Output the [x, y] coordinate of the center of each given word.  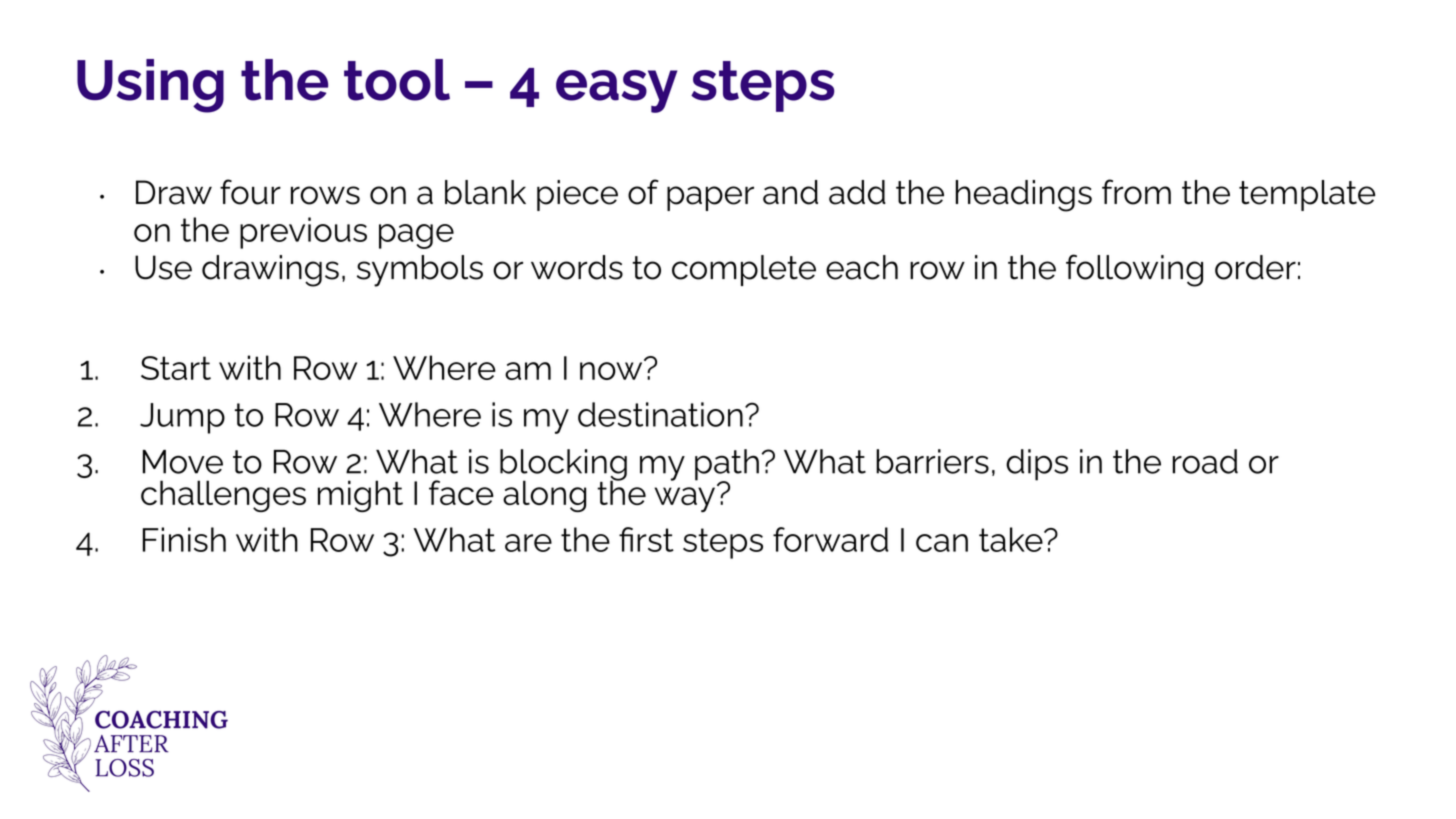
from [1136, 192]
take [1012, 539]
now [612, 370]
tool [397, 80]
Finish [184, 539]
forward [831, 539]
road [1205, 461]
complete [744, 270]
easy [616, 91]
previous [303, 233]
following [1134, 270]
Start [176, 368]
